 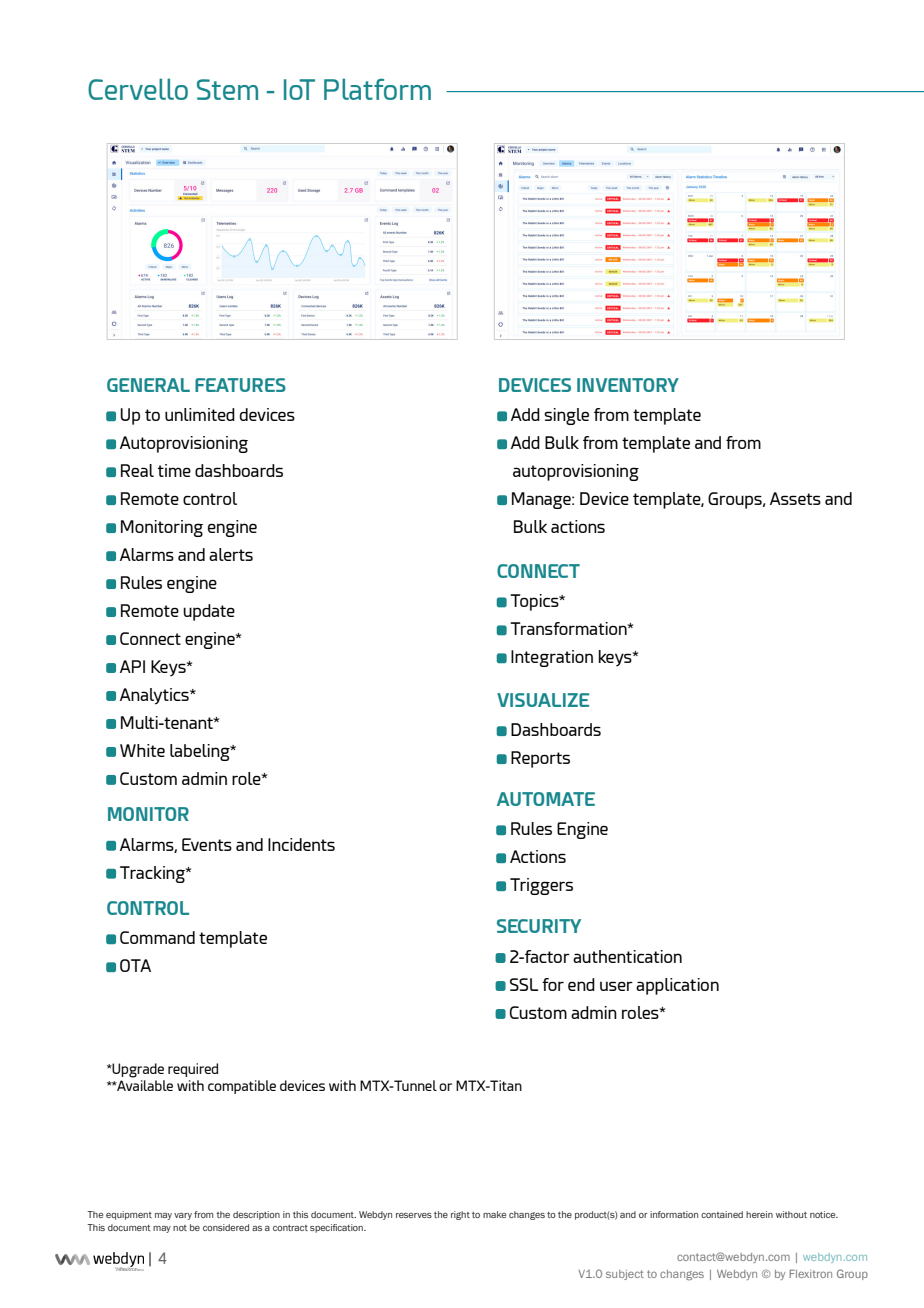 I want to click on right, so click(x=460, y=1215).
